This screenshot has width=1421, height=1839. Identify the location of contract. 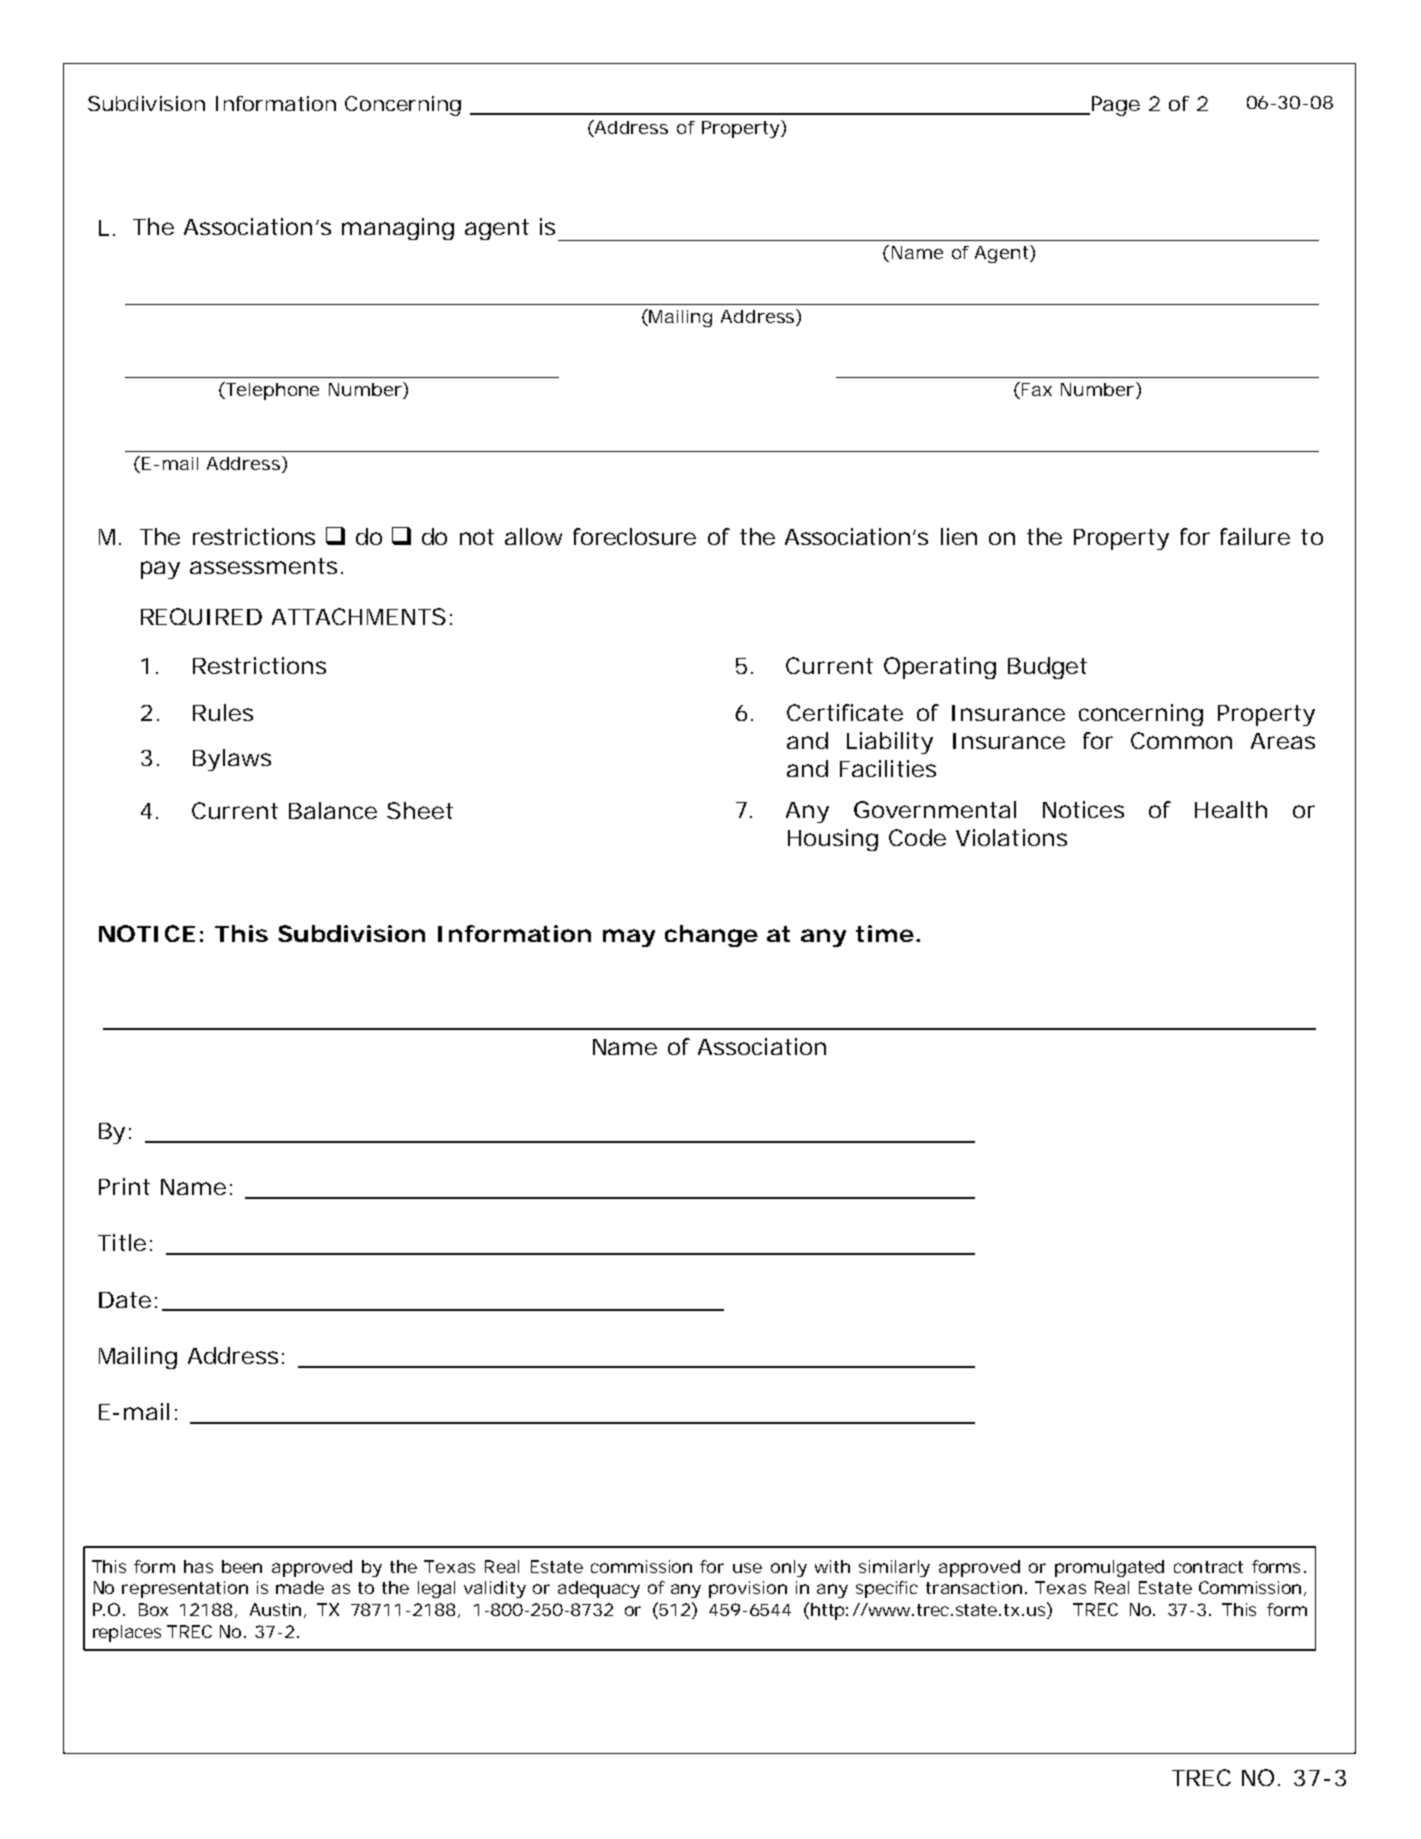
(1208, 1567).
